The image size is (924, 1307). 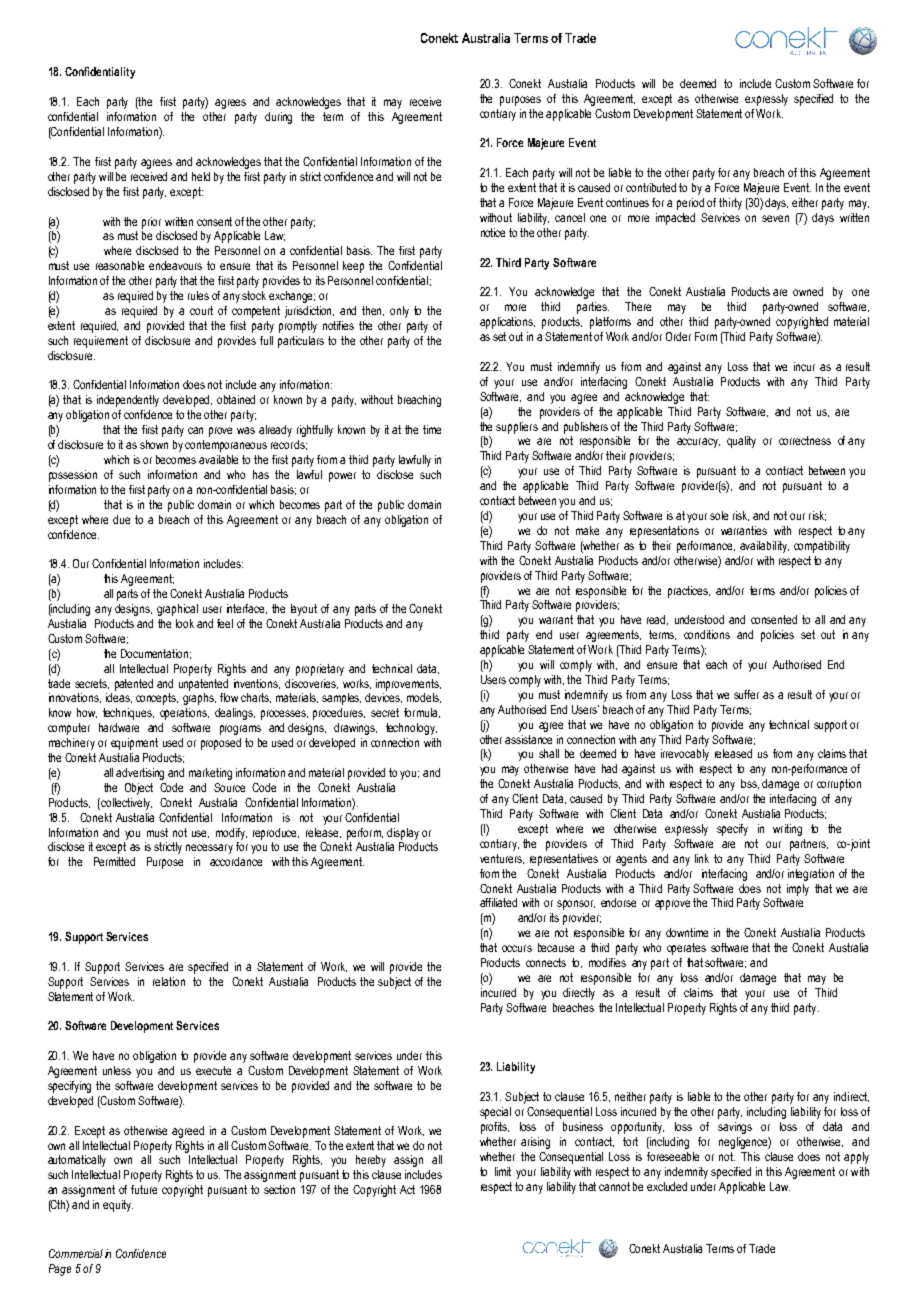 I want to click on quality, so click(x=741, y=442).
